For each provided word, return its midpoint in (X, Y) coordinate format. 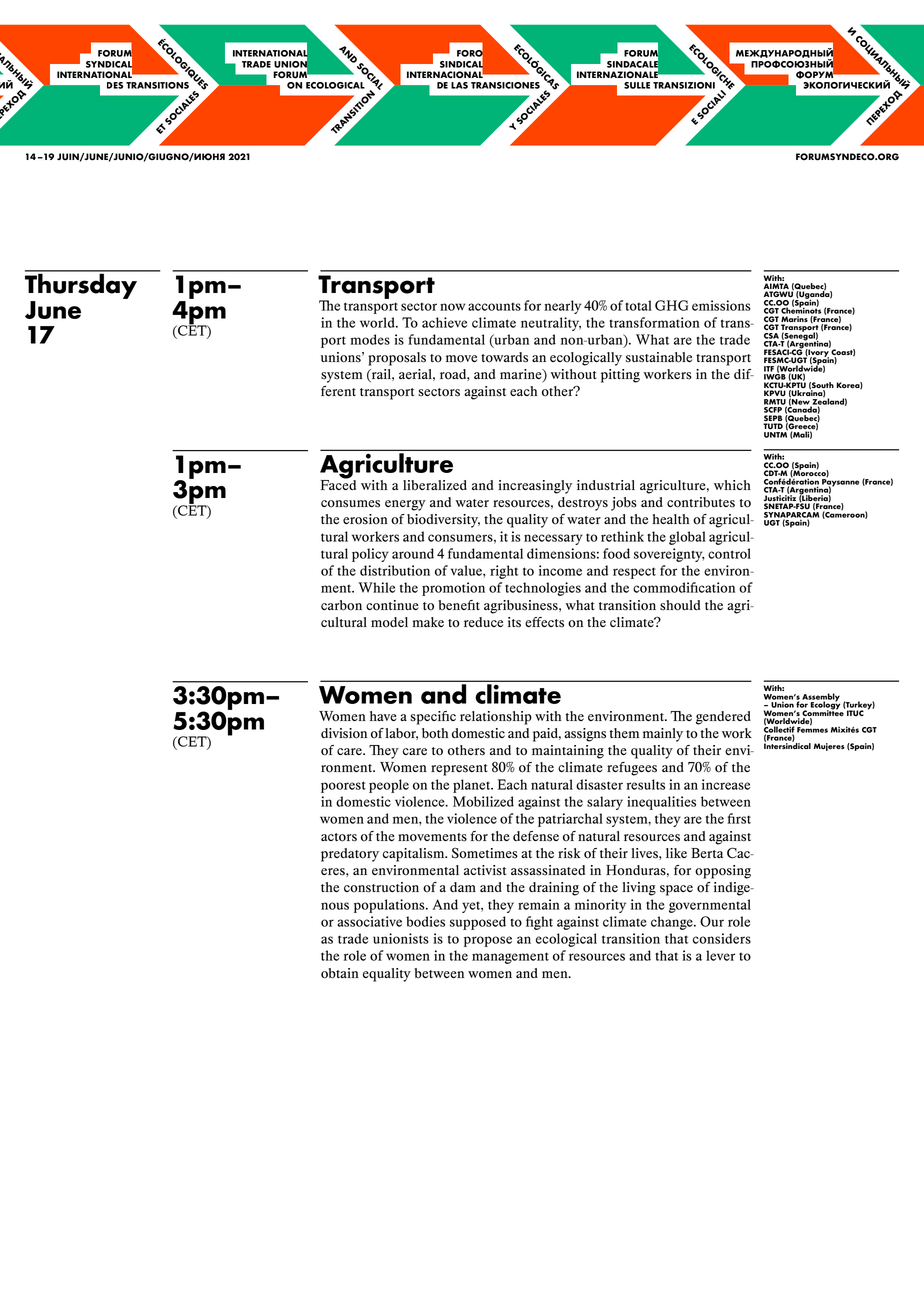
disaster (599, 784)
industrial (606, 485)
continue (392, 605)
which (732, 485)
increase (726, 784)
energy (405, 505)
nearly (563, 307)
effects (544, 622)
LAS (459, 85)
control (729, 553)
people (389, 786)
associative (369, 921)
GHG (671, 305)
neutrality (551, 324)
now (452, 307)
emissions (721, 305)
